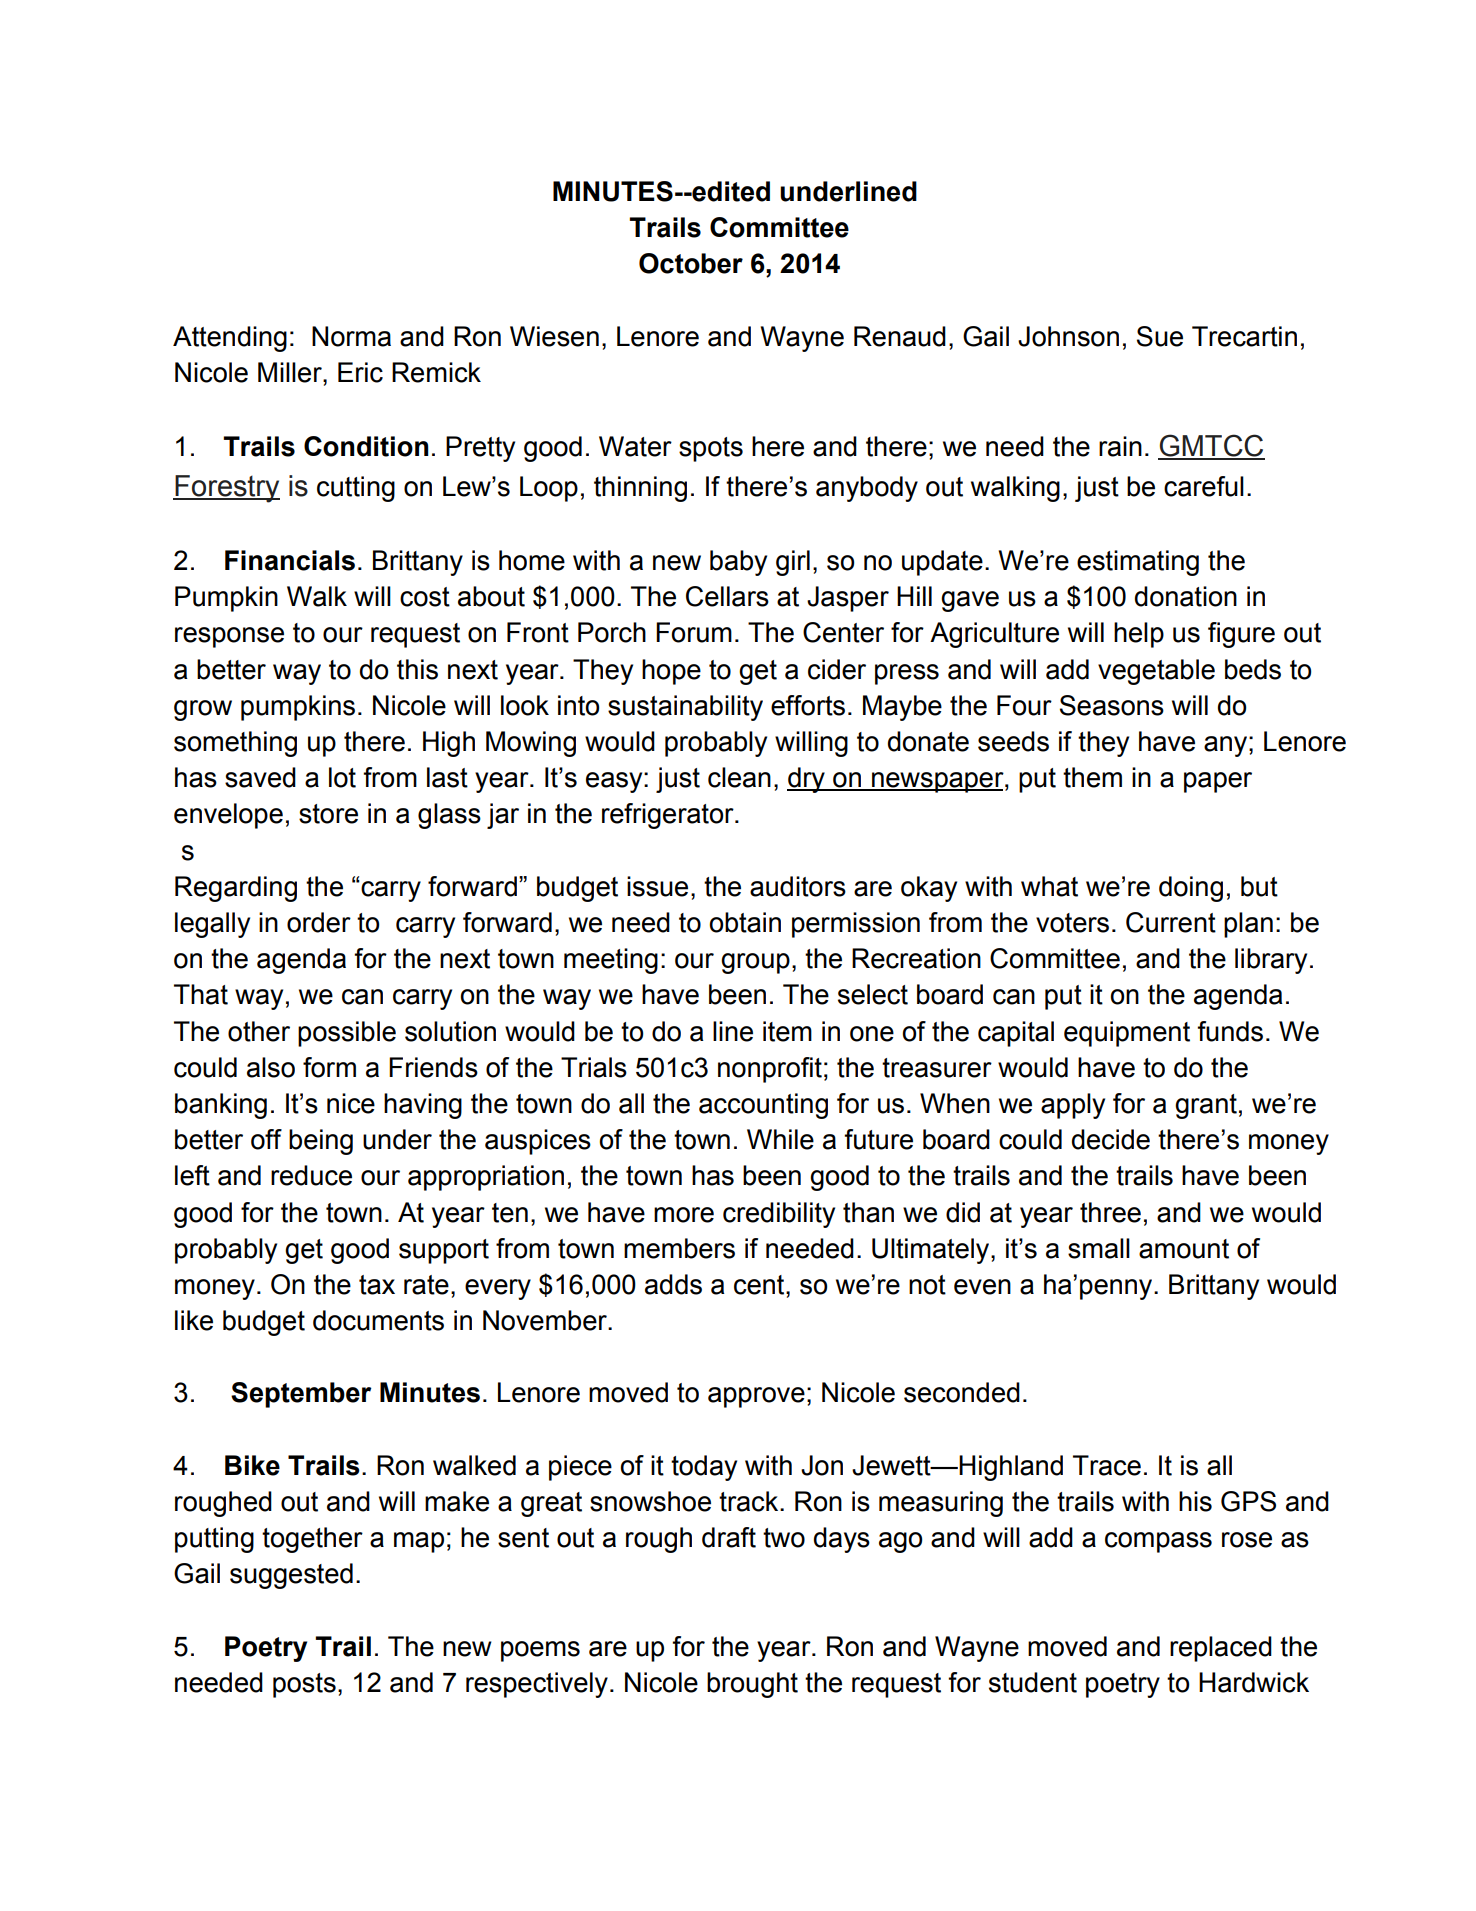 This screenshot has height=1911, width=1476. Describe the element at coordinates (304, 1685) in the screenshot. I see `posts` at that location.
